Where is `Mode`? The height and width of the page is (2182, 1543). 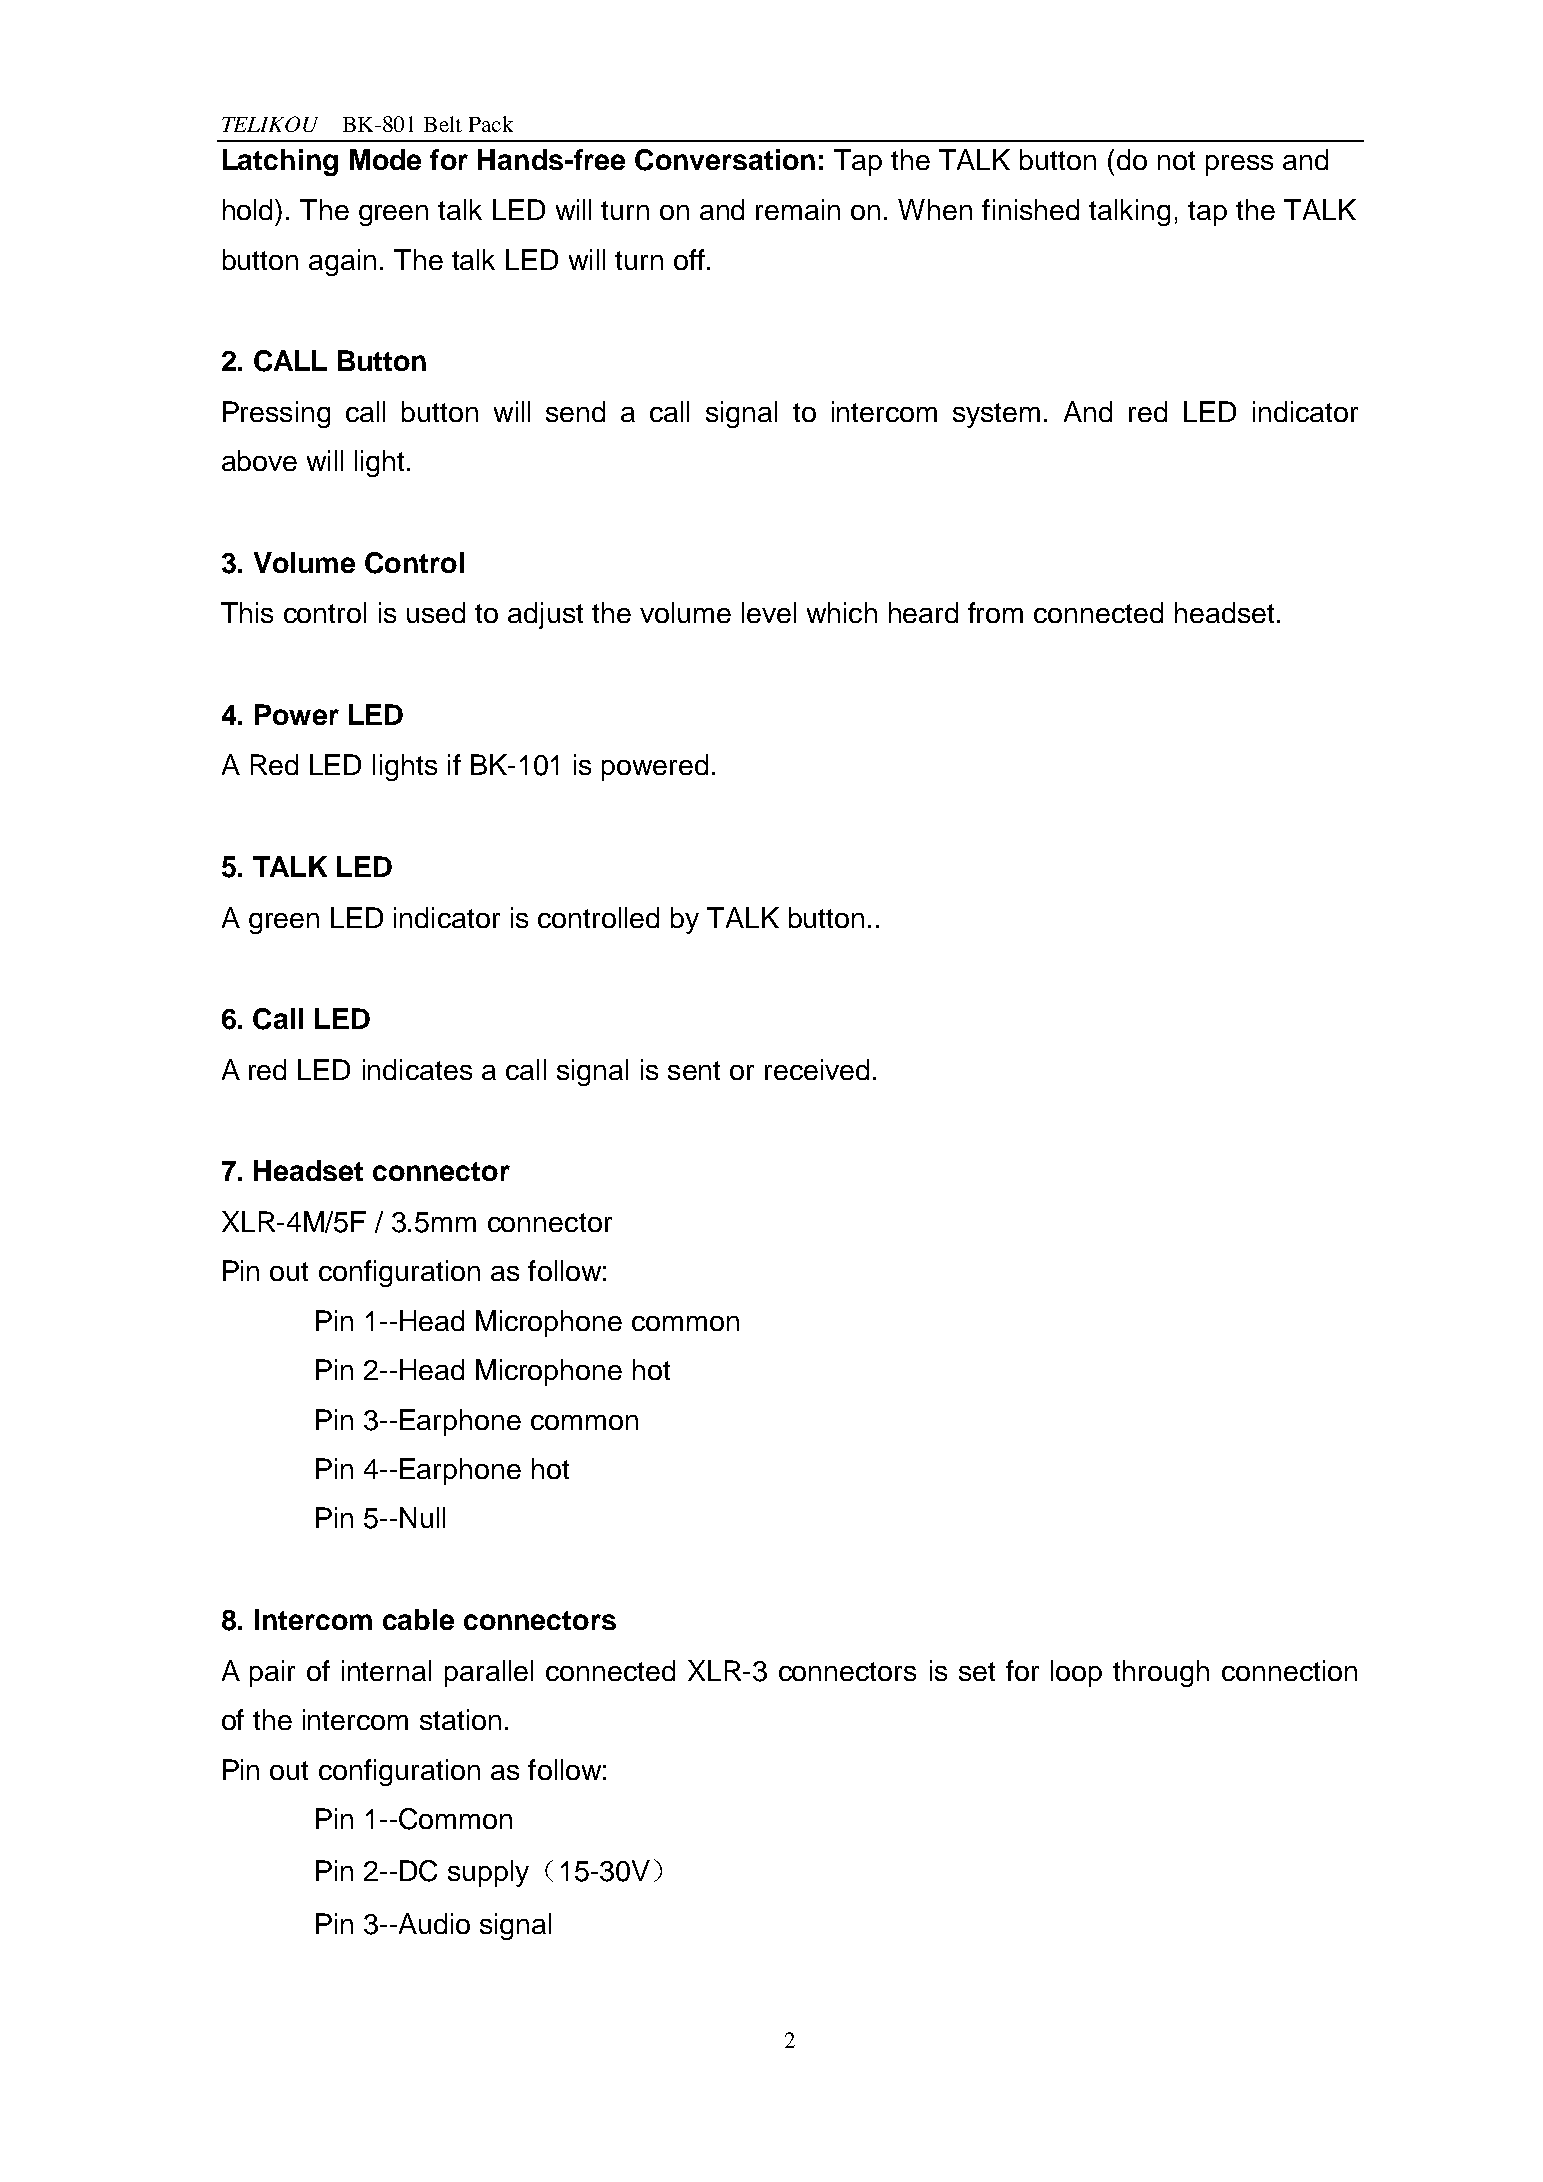
Mode is located at coordinates (385, 159).
